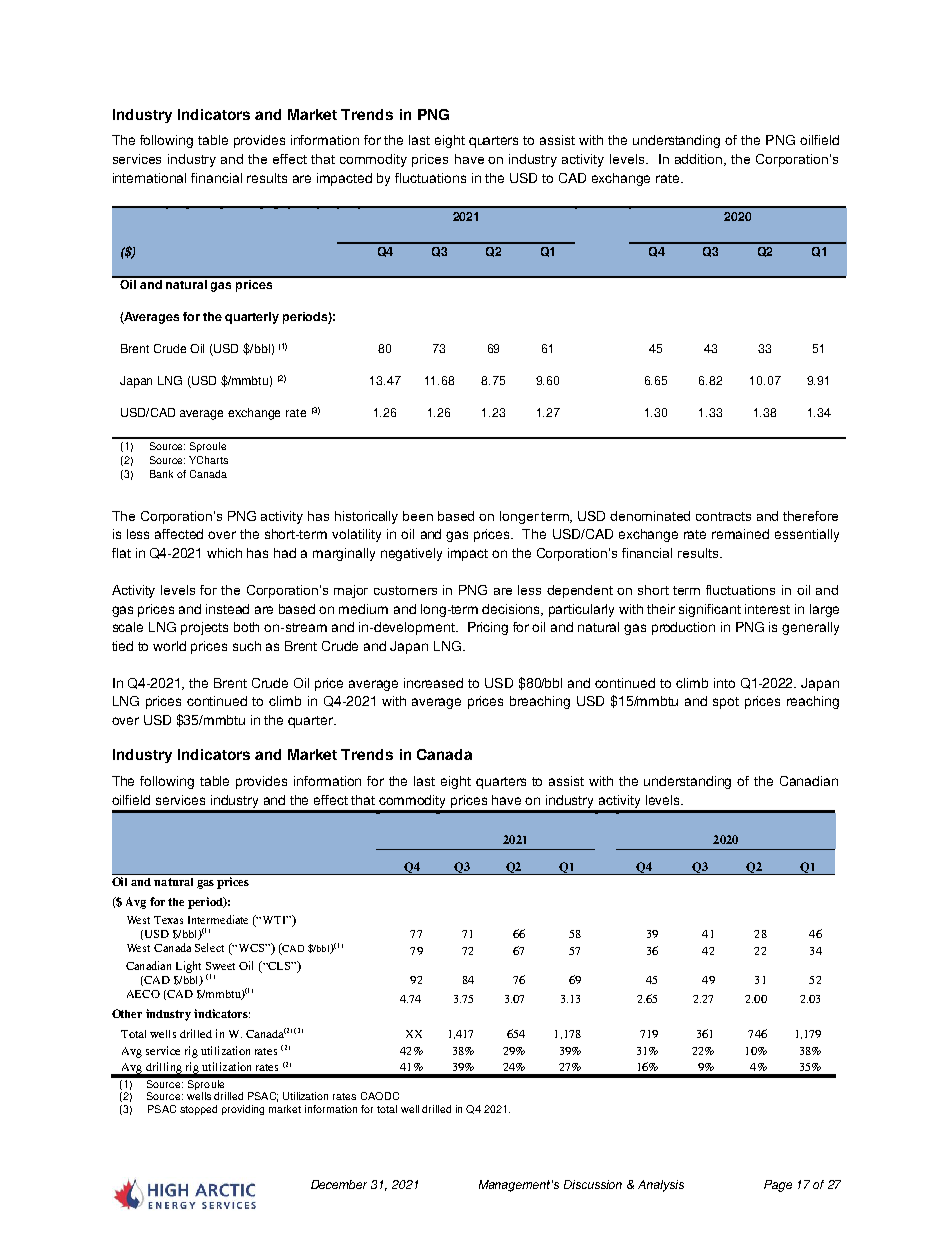 The image size is (952, 1233). I want to click on been, so click(418, 516).
